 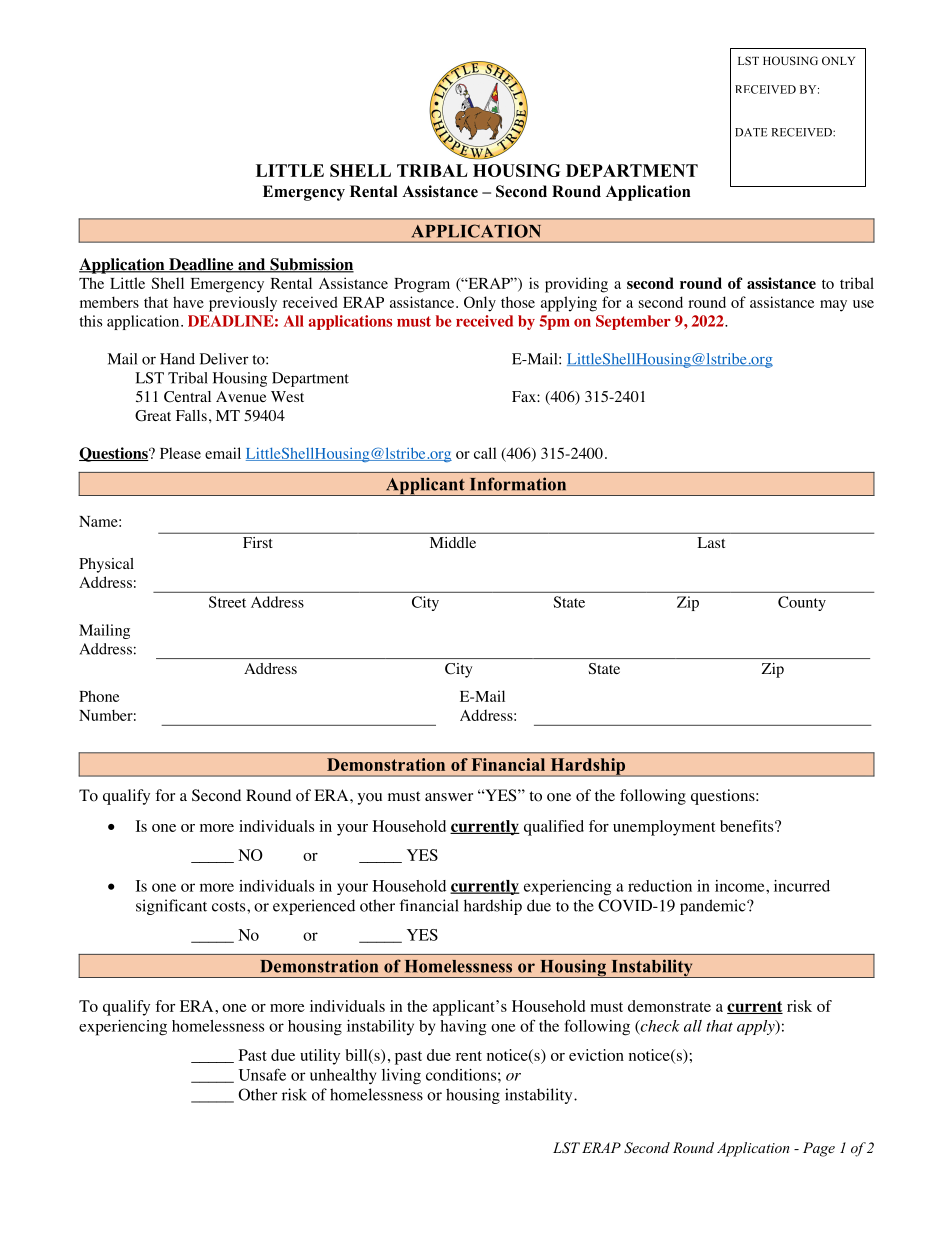 What do you see at coordinates (741, 886) in the document?
I see `income` at bounding box center [741, 886].
